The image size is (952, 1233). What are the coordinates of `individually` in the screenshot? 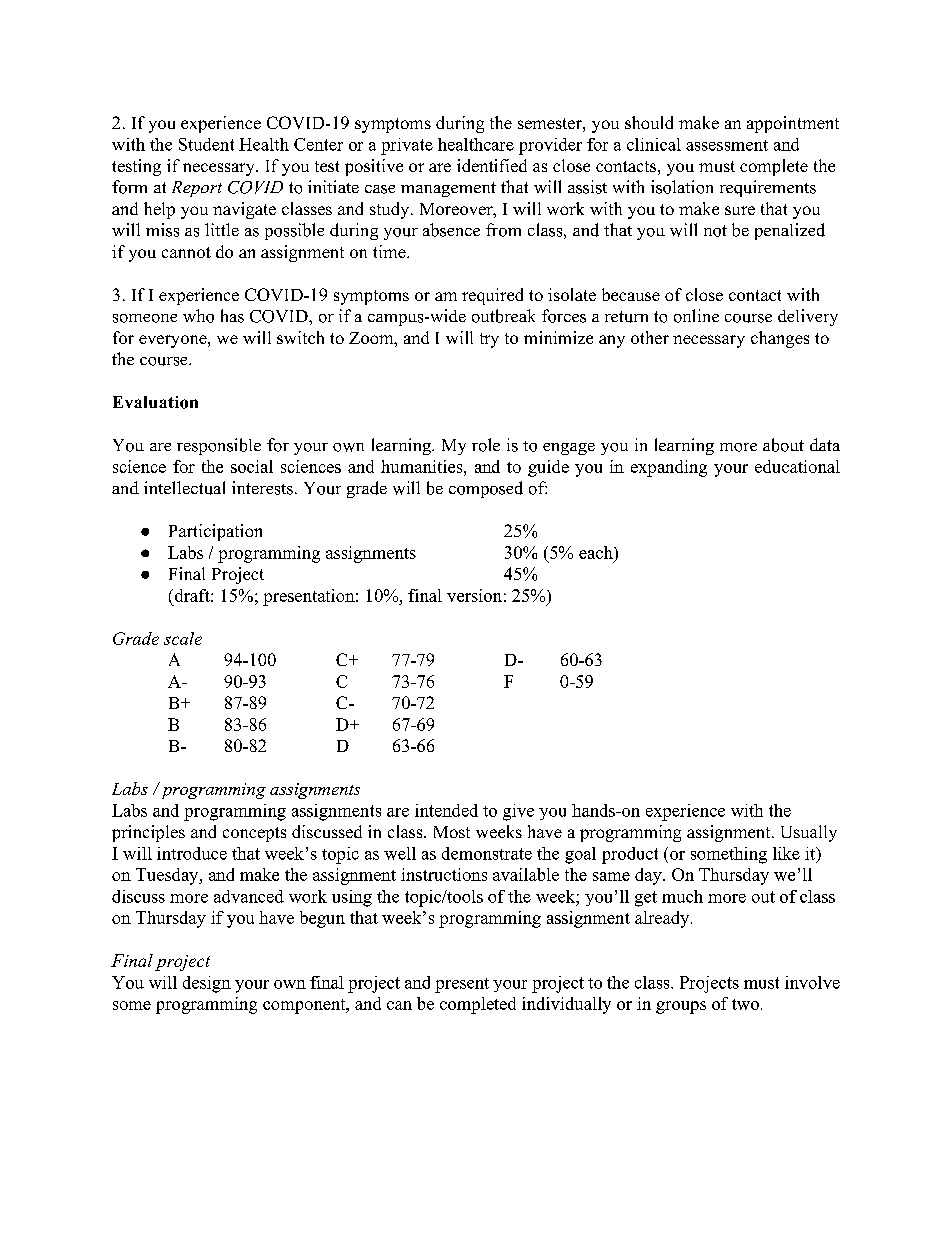 It's located at (566, 1005).
